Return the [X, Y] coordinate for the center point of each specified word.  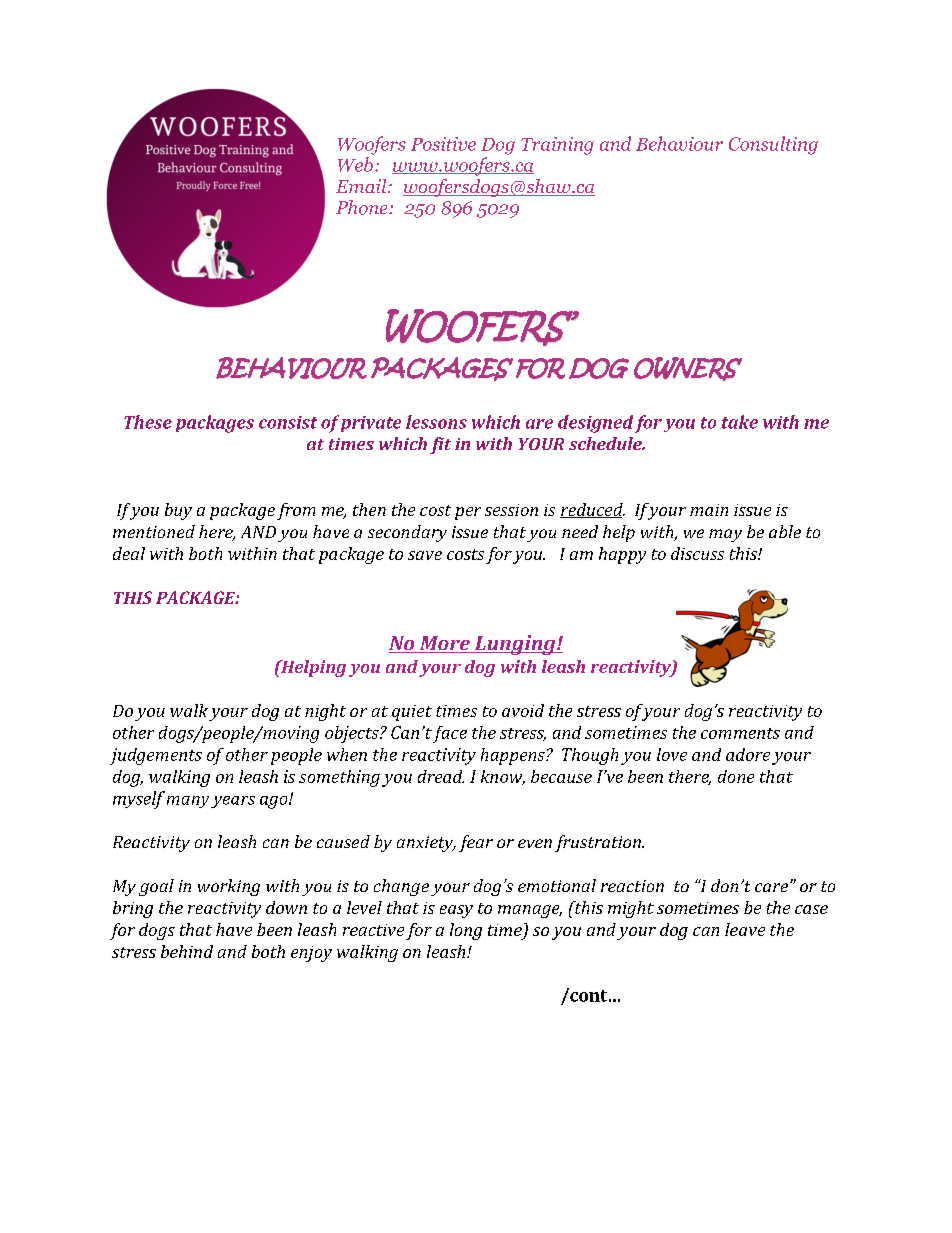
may [725, 535]
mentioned [154, 531]
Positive [443, 144]
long [466, 931]
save [425, 555]
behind [187, 951]
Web [355, 164]
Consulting [773, 145]
